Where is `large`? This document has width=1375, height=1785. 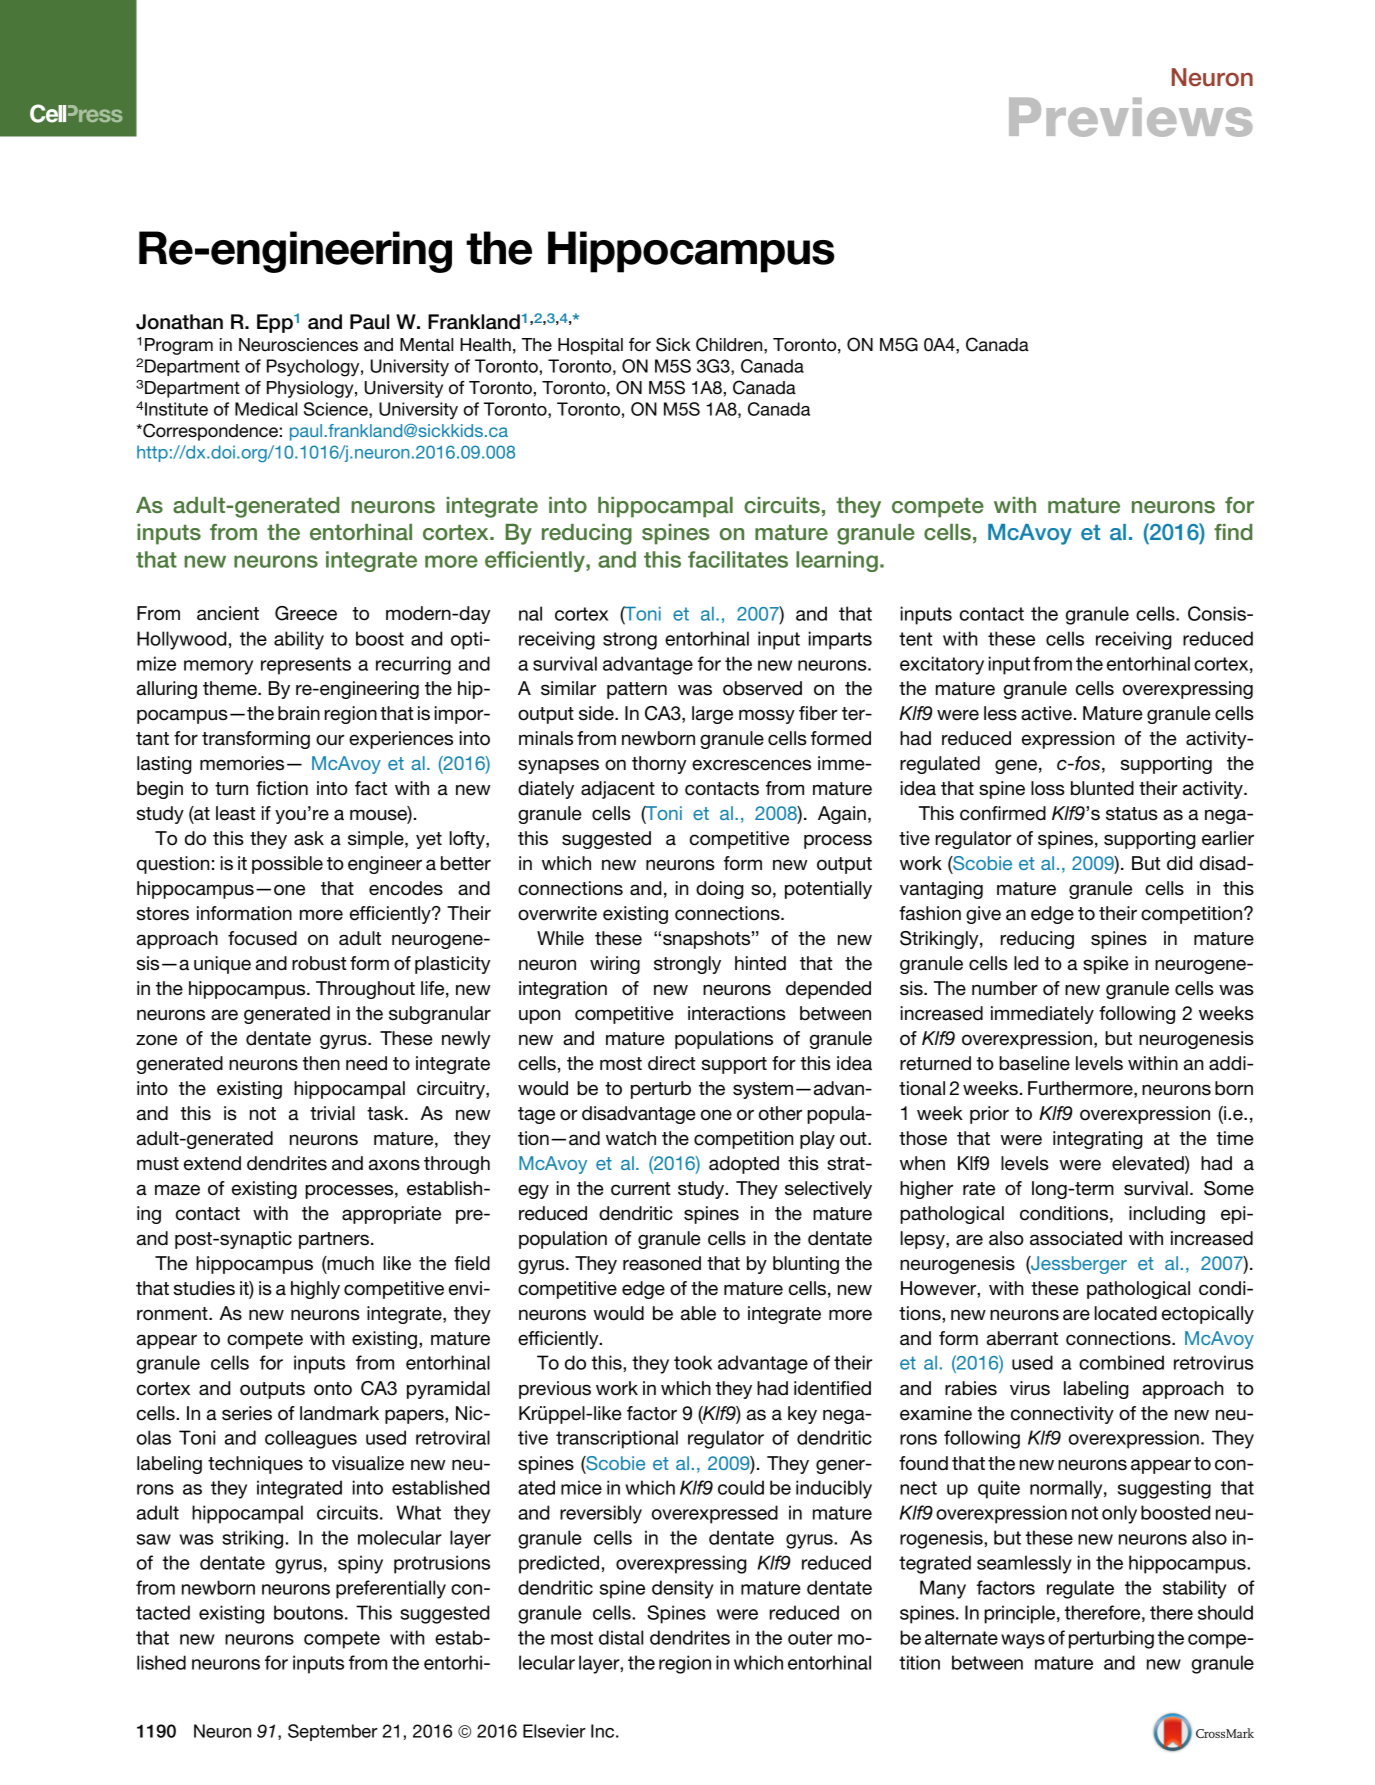
large is located at coordinates (712, 715).
